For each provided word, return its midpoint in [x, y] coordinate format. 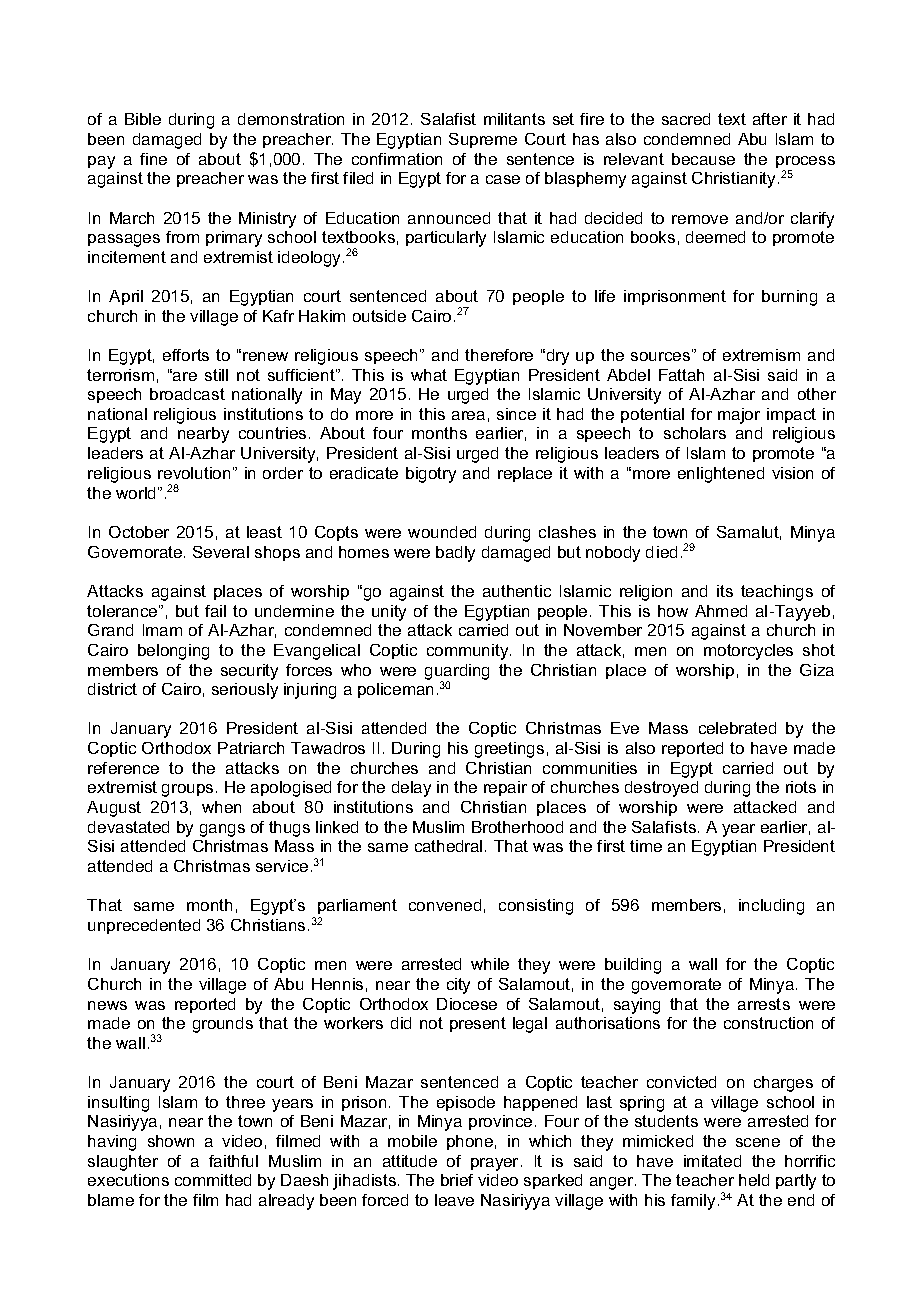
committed [213, 1180]
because [703, 159]
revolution [194, 473]
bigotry [431, 475]
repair [505, 788]
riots [801, 787]
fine [153, 159]
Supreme [483, 140]
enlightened [721, 475]
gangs [222, 830]
